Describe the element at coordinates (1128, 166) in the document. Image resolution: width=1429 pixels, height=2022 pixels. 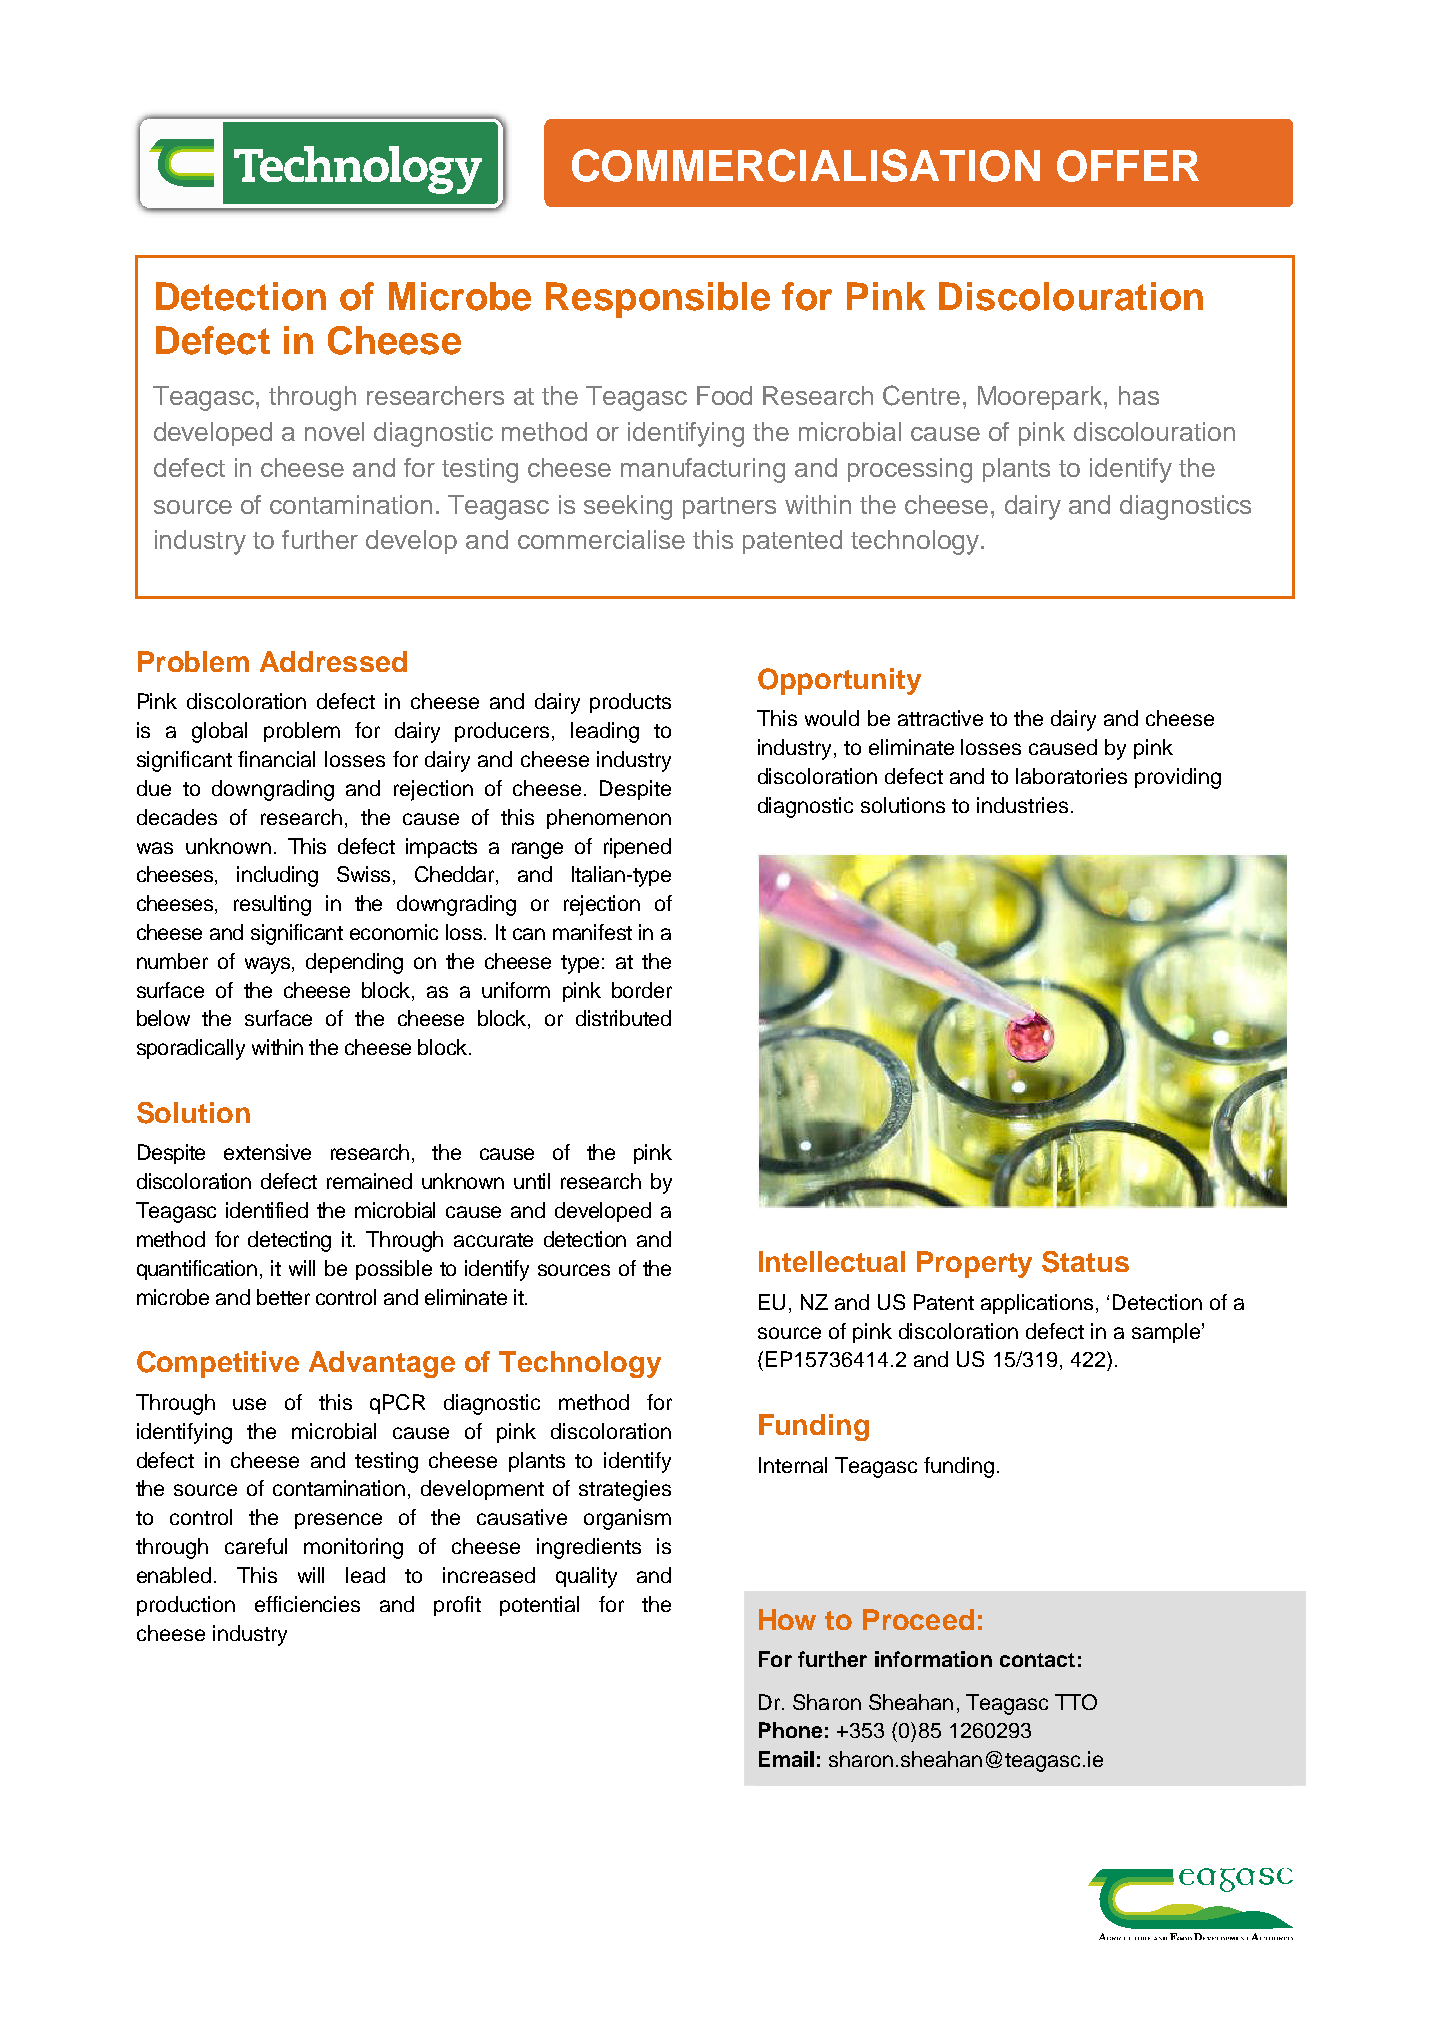
I see `OFFER` at that location.
